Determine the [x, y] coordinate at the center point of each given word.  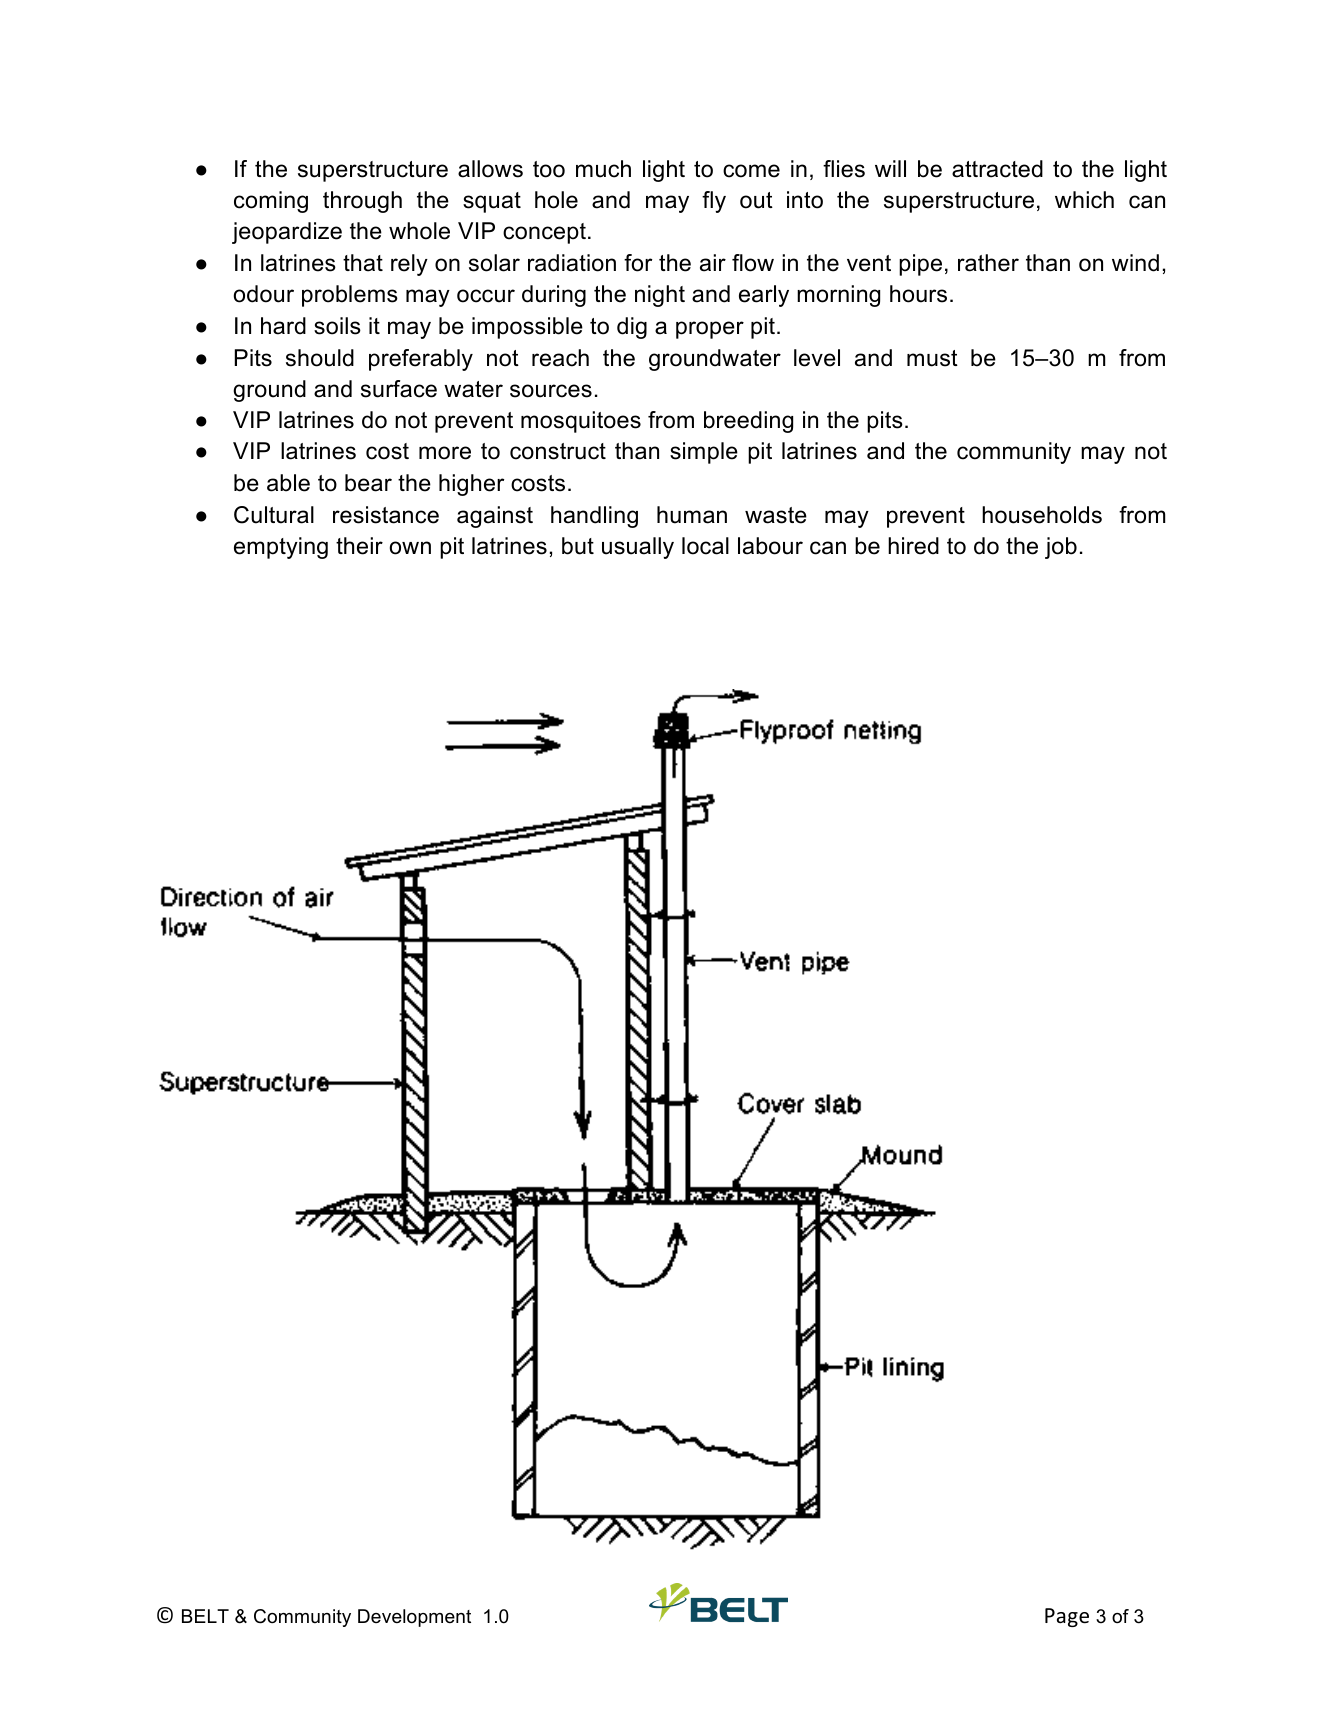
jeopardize [287, 233]
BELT [205, 1616]
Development [414, 1618]
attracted [997, 169]
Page [1067, 1617]
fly [714, 202]
